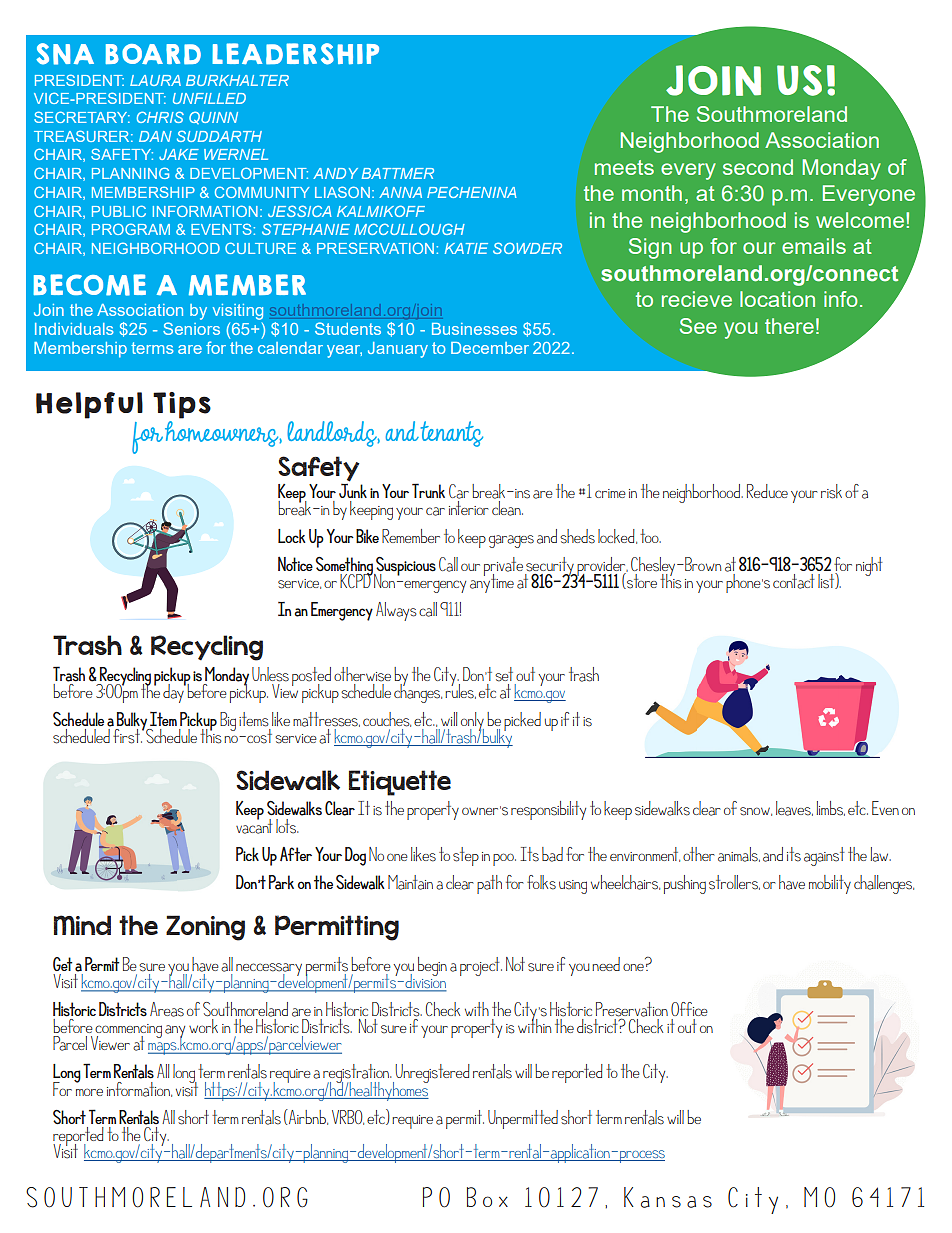 This screenshot has width=952, height=1233. What do you see at coordinates (739, 854) in the screenshot?
I see `animals` at bounding box center [739, 854].
